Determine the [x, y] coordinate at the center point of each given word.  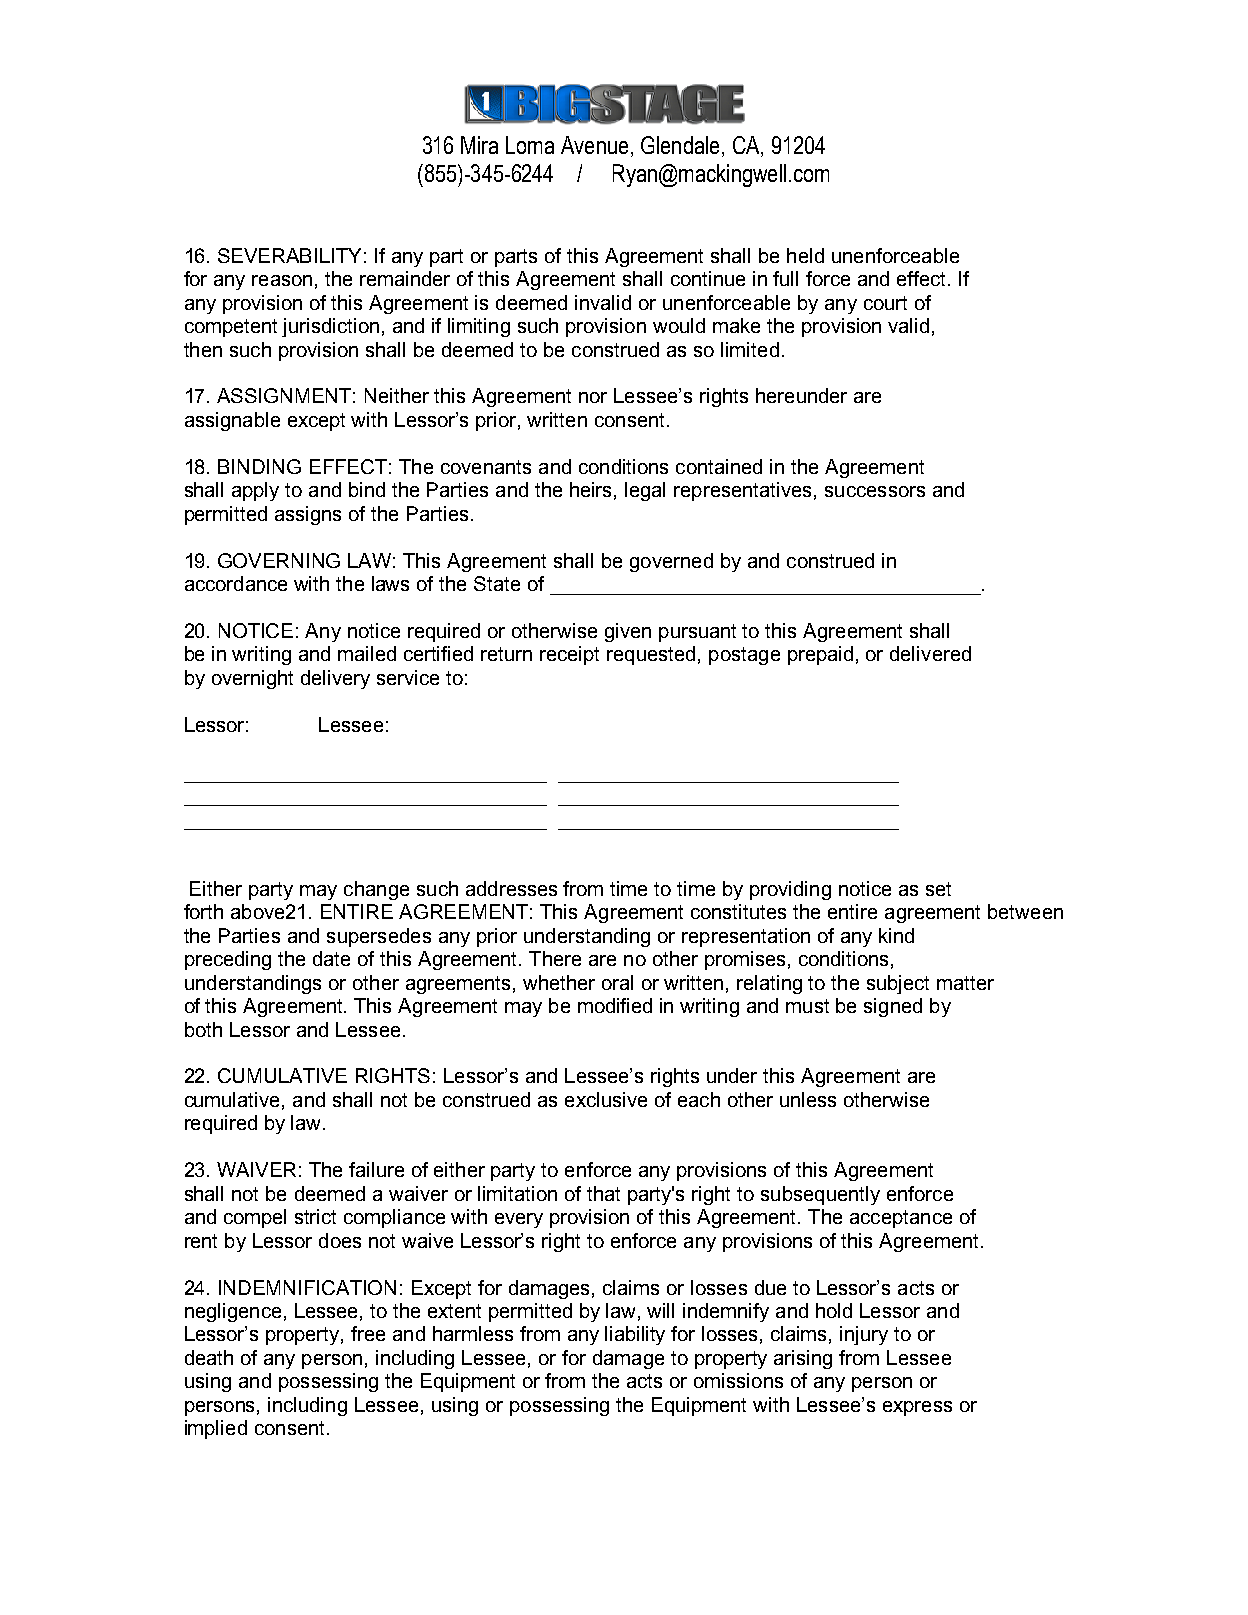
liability [635, 1335]
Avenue [594, 145]
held [805, 255]
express [917, 1408]
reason [282, 280]
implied [216, 1429]
